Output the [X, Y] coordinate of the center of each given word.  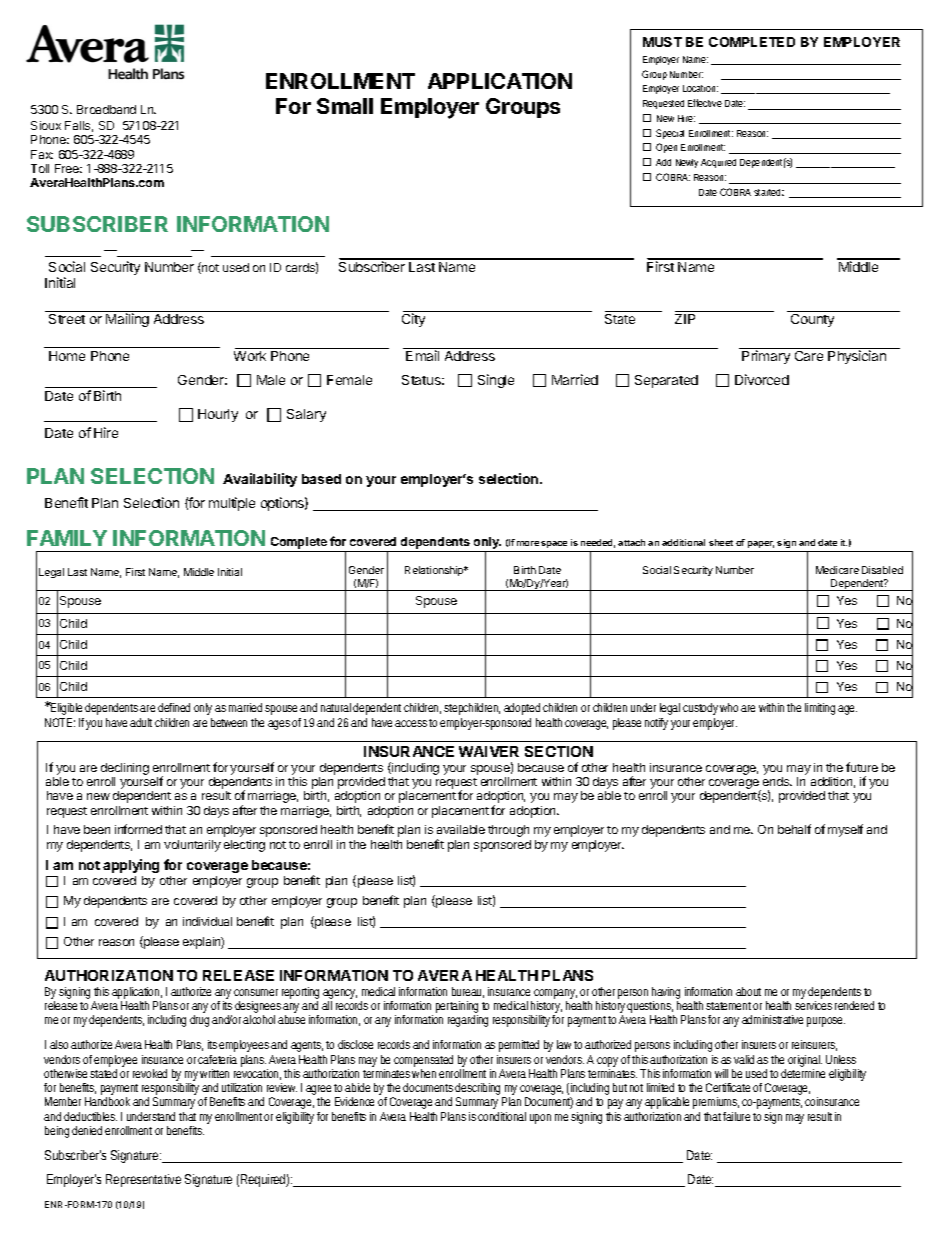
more [528, 543]
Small [345, 106]
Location [700, 88]
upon [540, 1119]
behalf [794, 829]
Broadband [106, 109]
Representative [143, 1180]
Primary [766, 357]
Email [422, 355]
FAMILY [67, 538]
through [508, 831]
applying [131, 866]
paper [761, 544]
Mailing [127, 320]
